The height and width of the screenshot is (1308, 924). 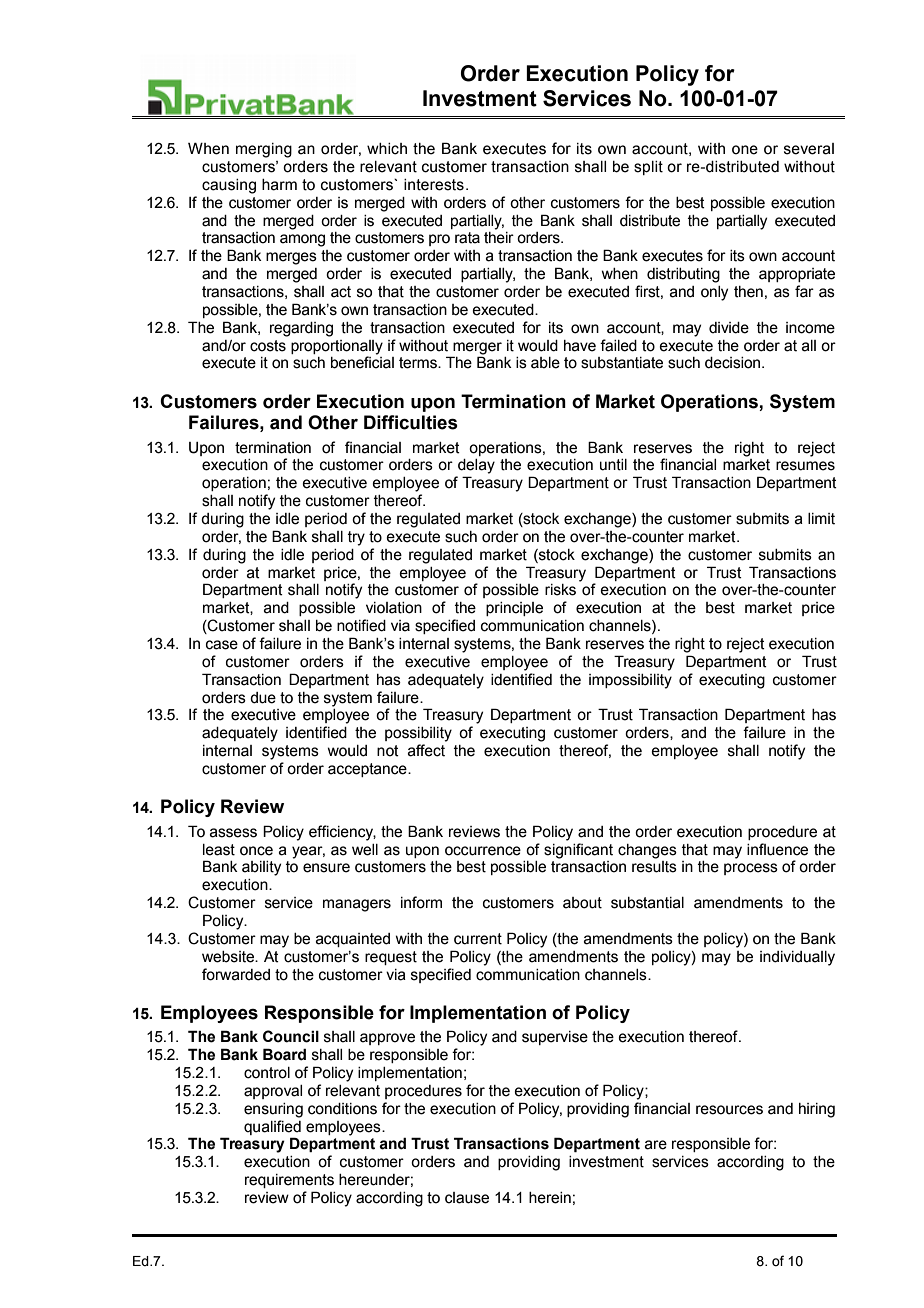 What do you see at coordinates (550, 1198) in the screenshot?
I see `herein` at bounding box center [550, 1198].
